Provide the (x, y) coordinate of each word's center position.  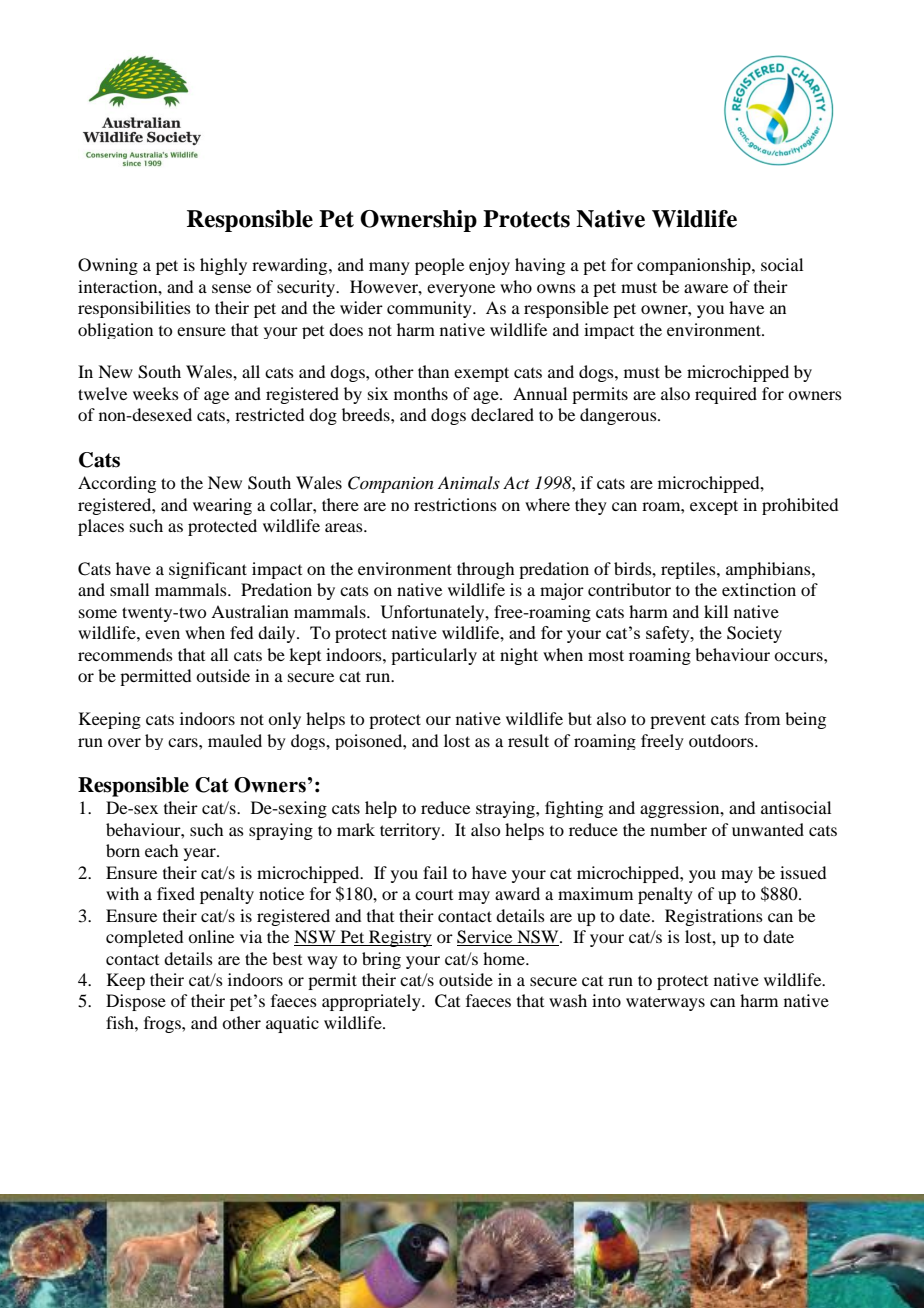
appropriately (372, 1002)
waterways (665, 1004)
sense (231, 288)
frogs (163, 1024)
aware (706, 288)
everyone (461, 290)
